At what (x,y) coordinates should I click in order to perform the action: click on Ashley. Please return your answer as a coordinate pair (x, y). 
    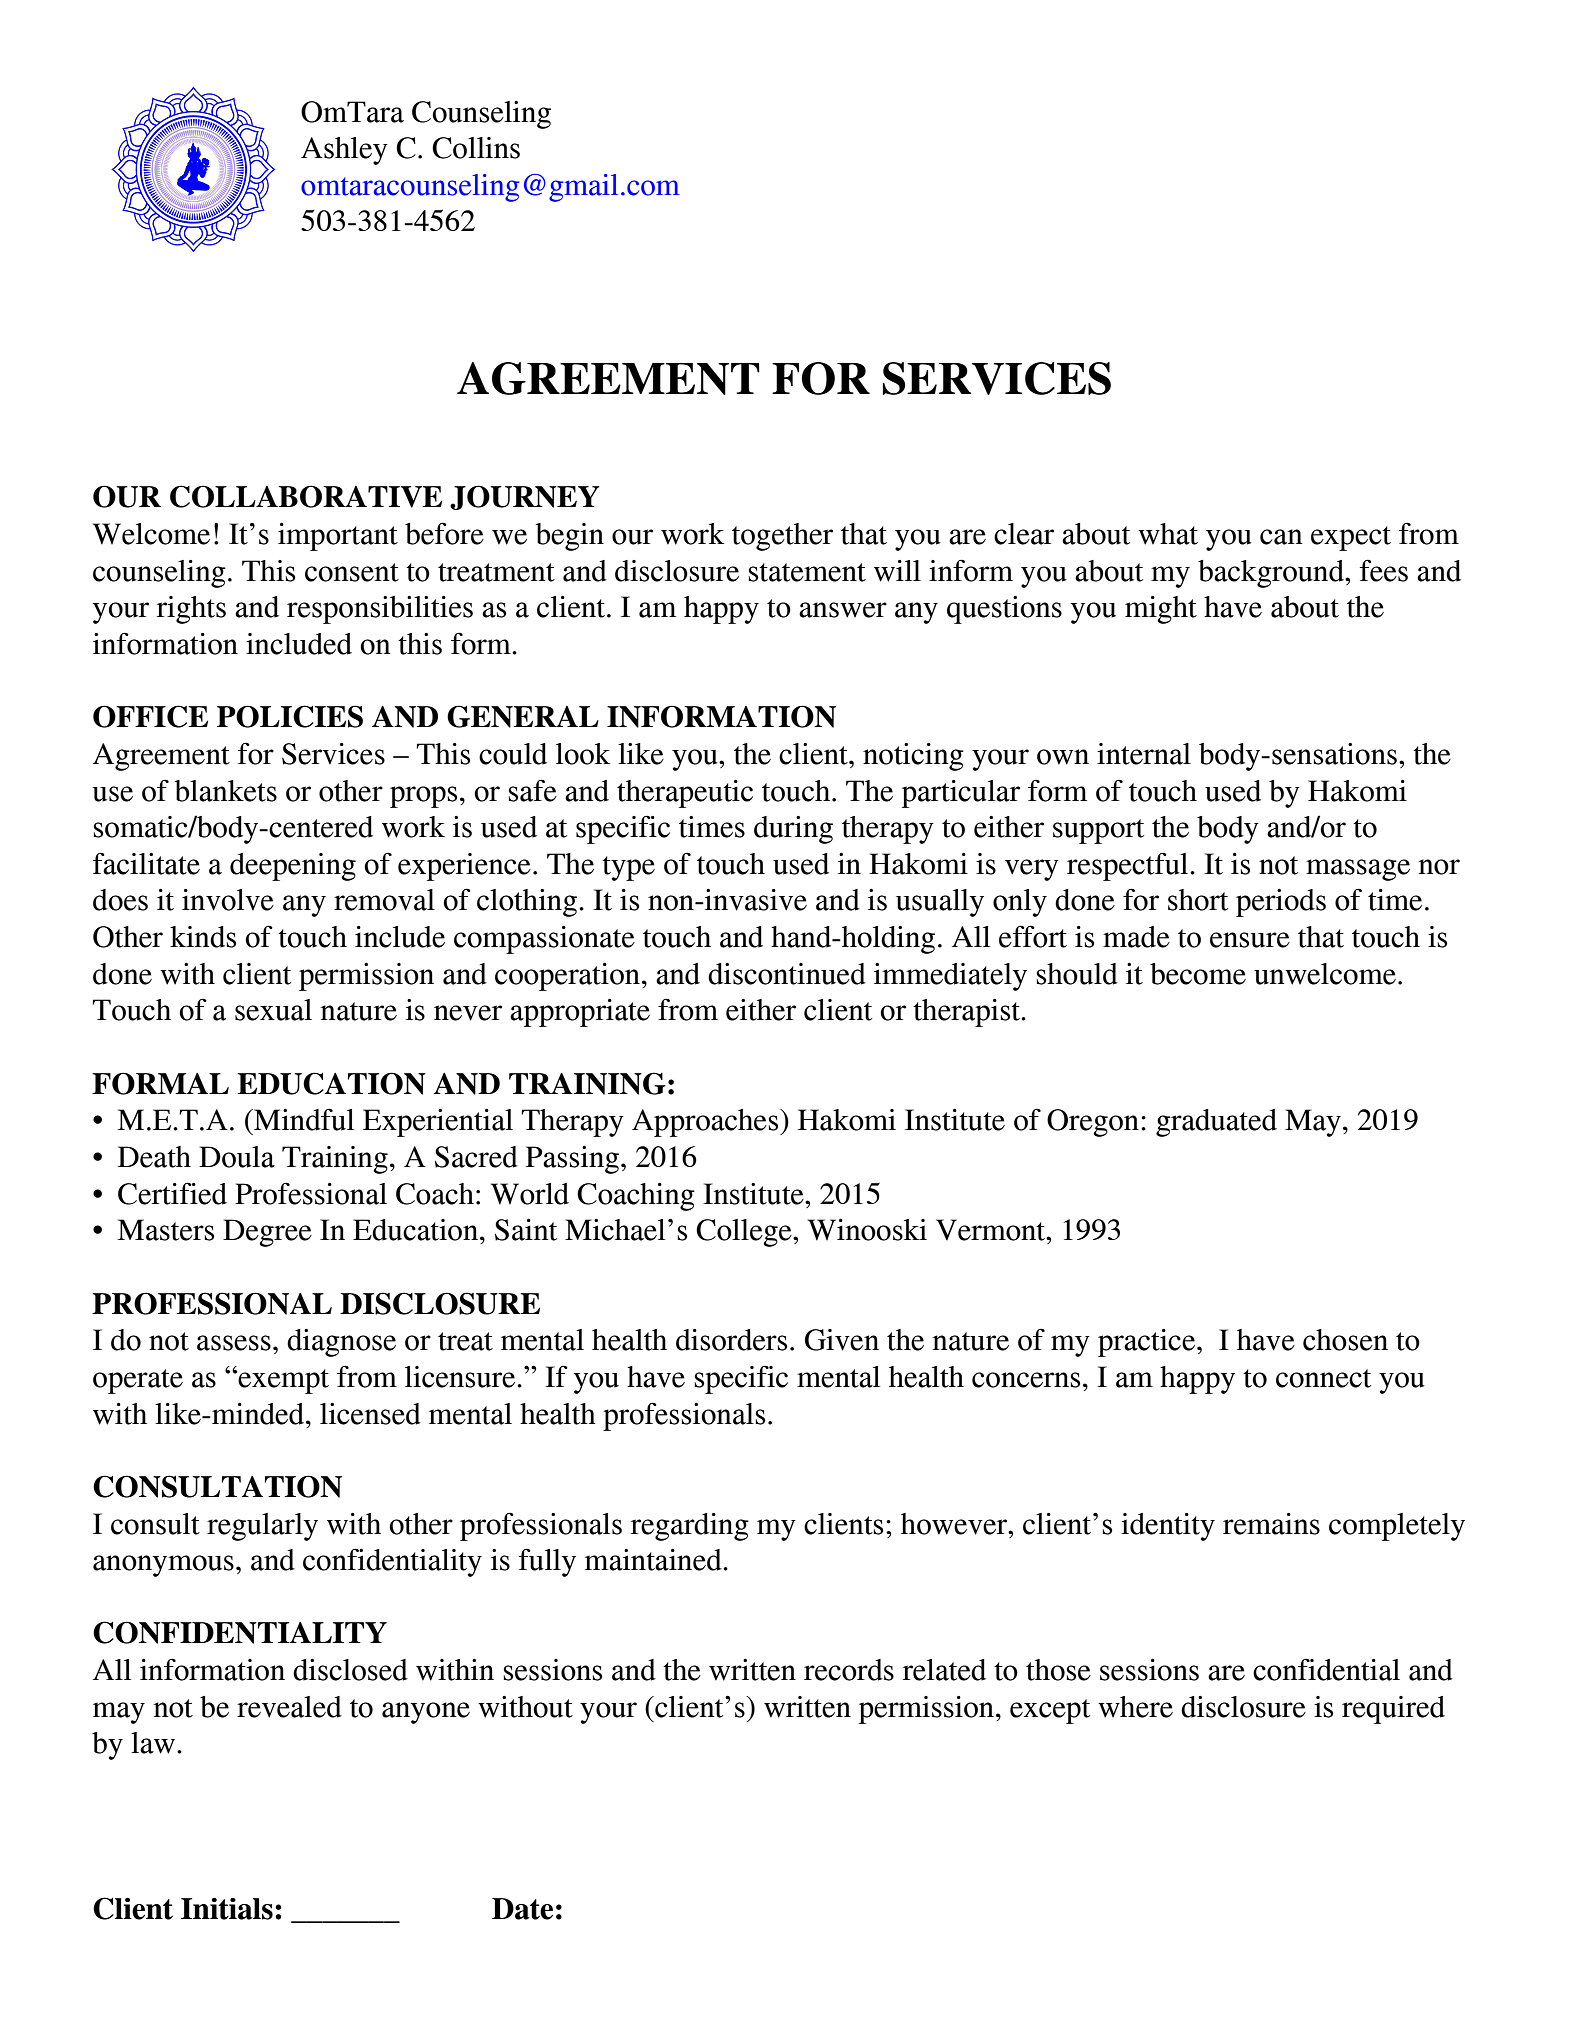
    Looking at the image, I should click on (344, 151).
